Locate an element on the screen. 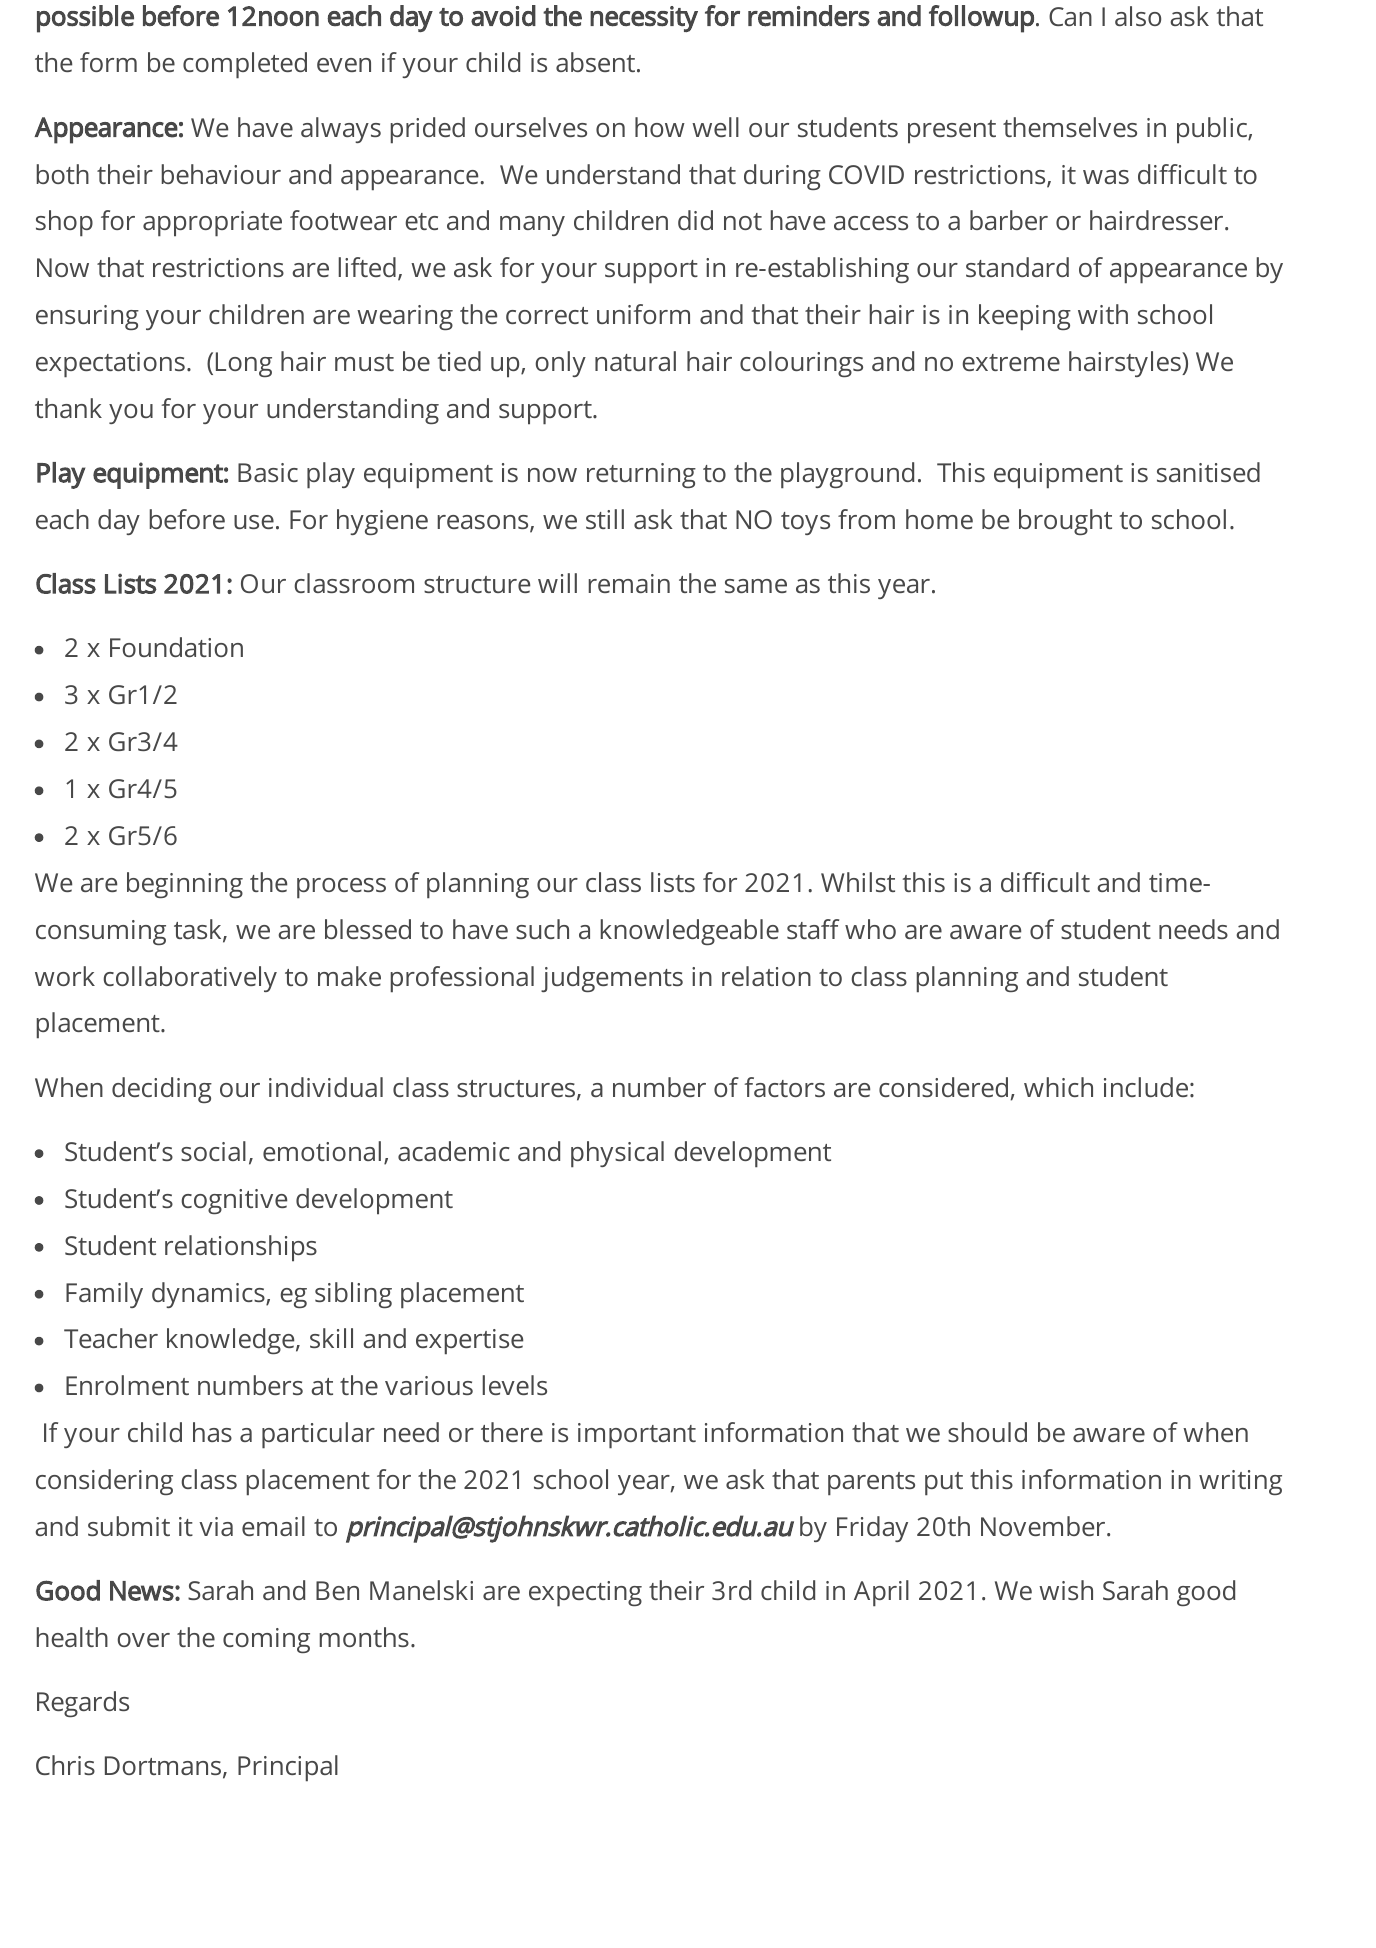 Image resolution: width=1376 pixels, height=1948 pixels. expecting is located at coordinates (585, 1594).
